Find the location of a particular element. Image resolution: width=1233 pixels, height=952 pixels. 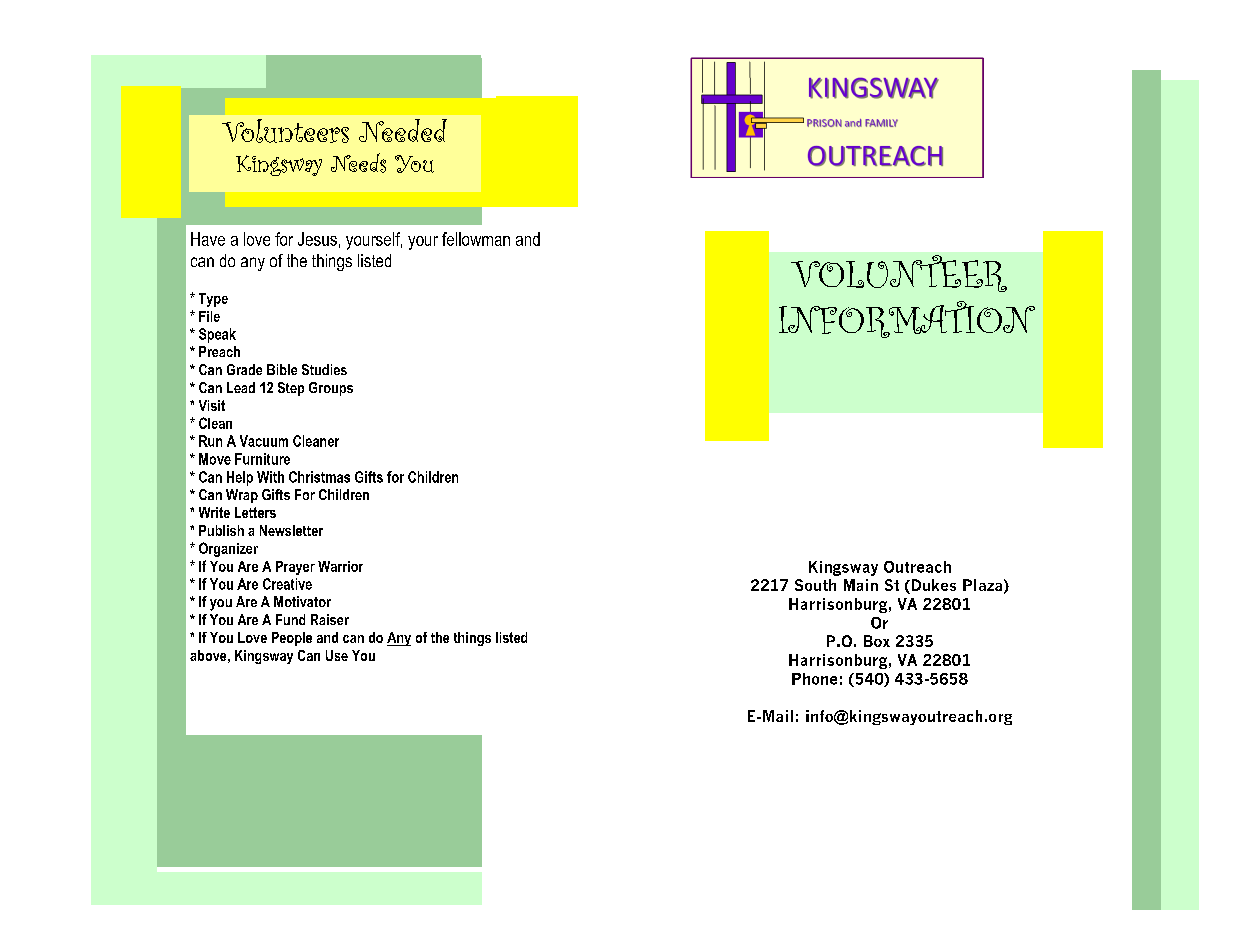

Use is located at coordinates (337, 655).
